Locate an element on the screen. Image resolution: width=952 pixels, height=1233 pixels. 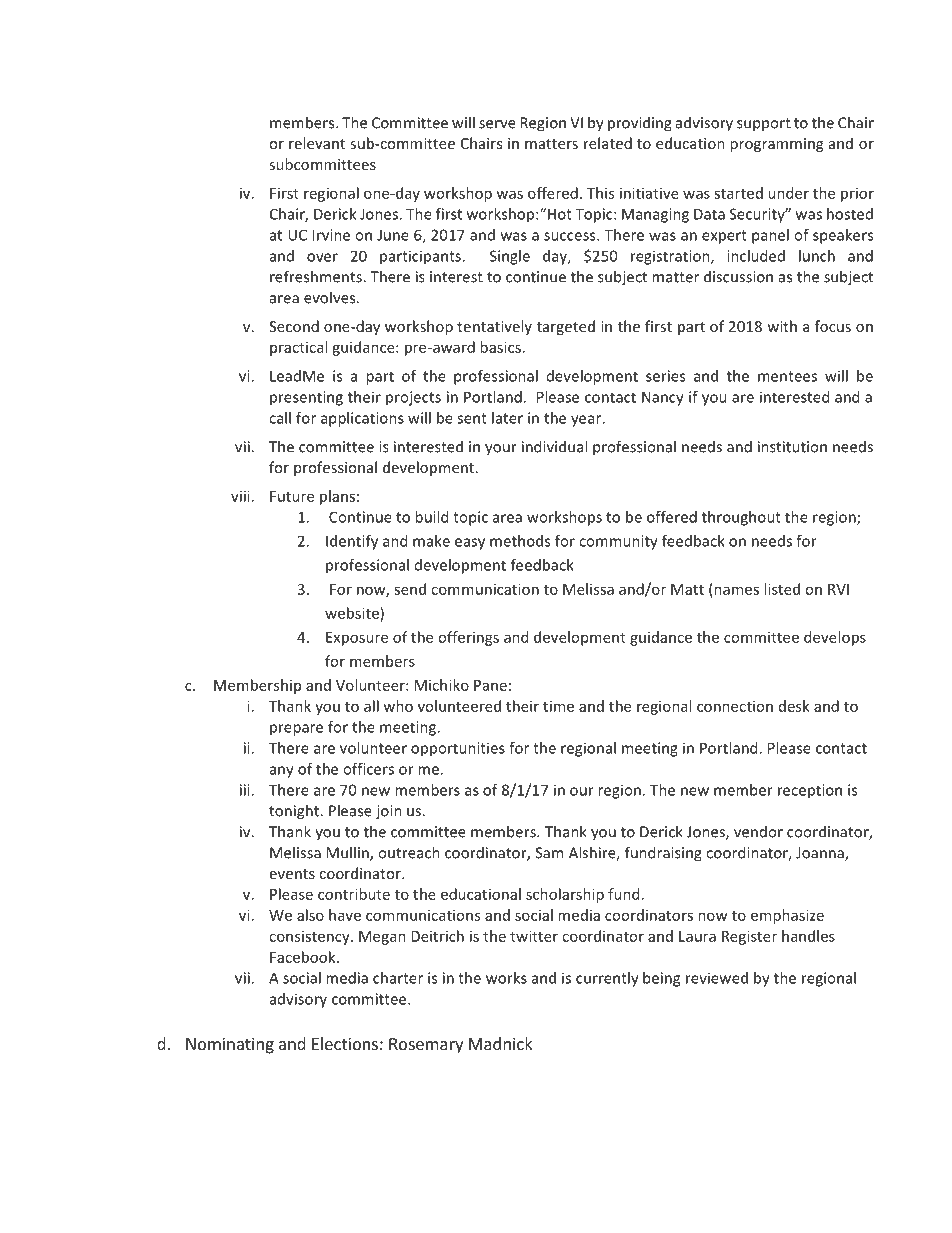
desk is located at coordinates (794, 706).
